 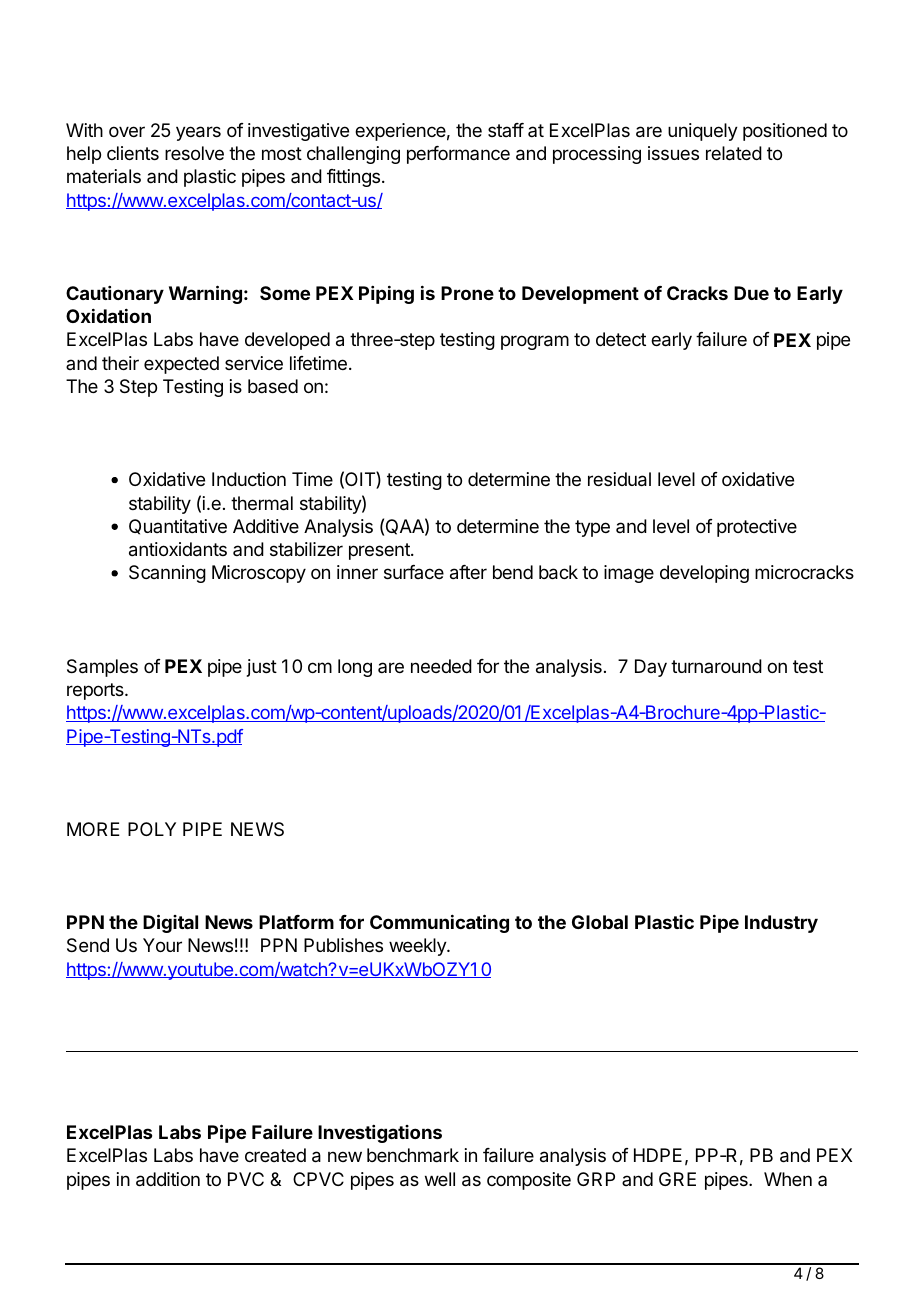 What do you see at coordinates (439, 923) in the image?
I see `Communicating` at bounding box center [439, 923].
